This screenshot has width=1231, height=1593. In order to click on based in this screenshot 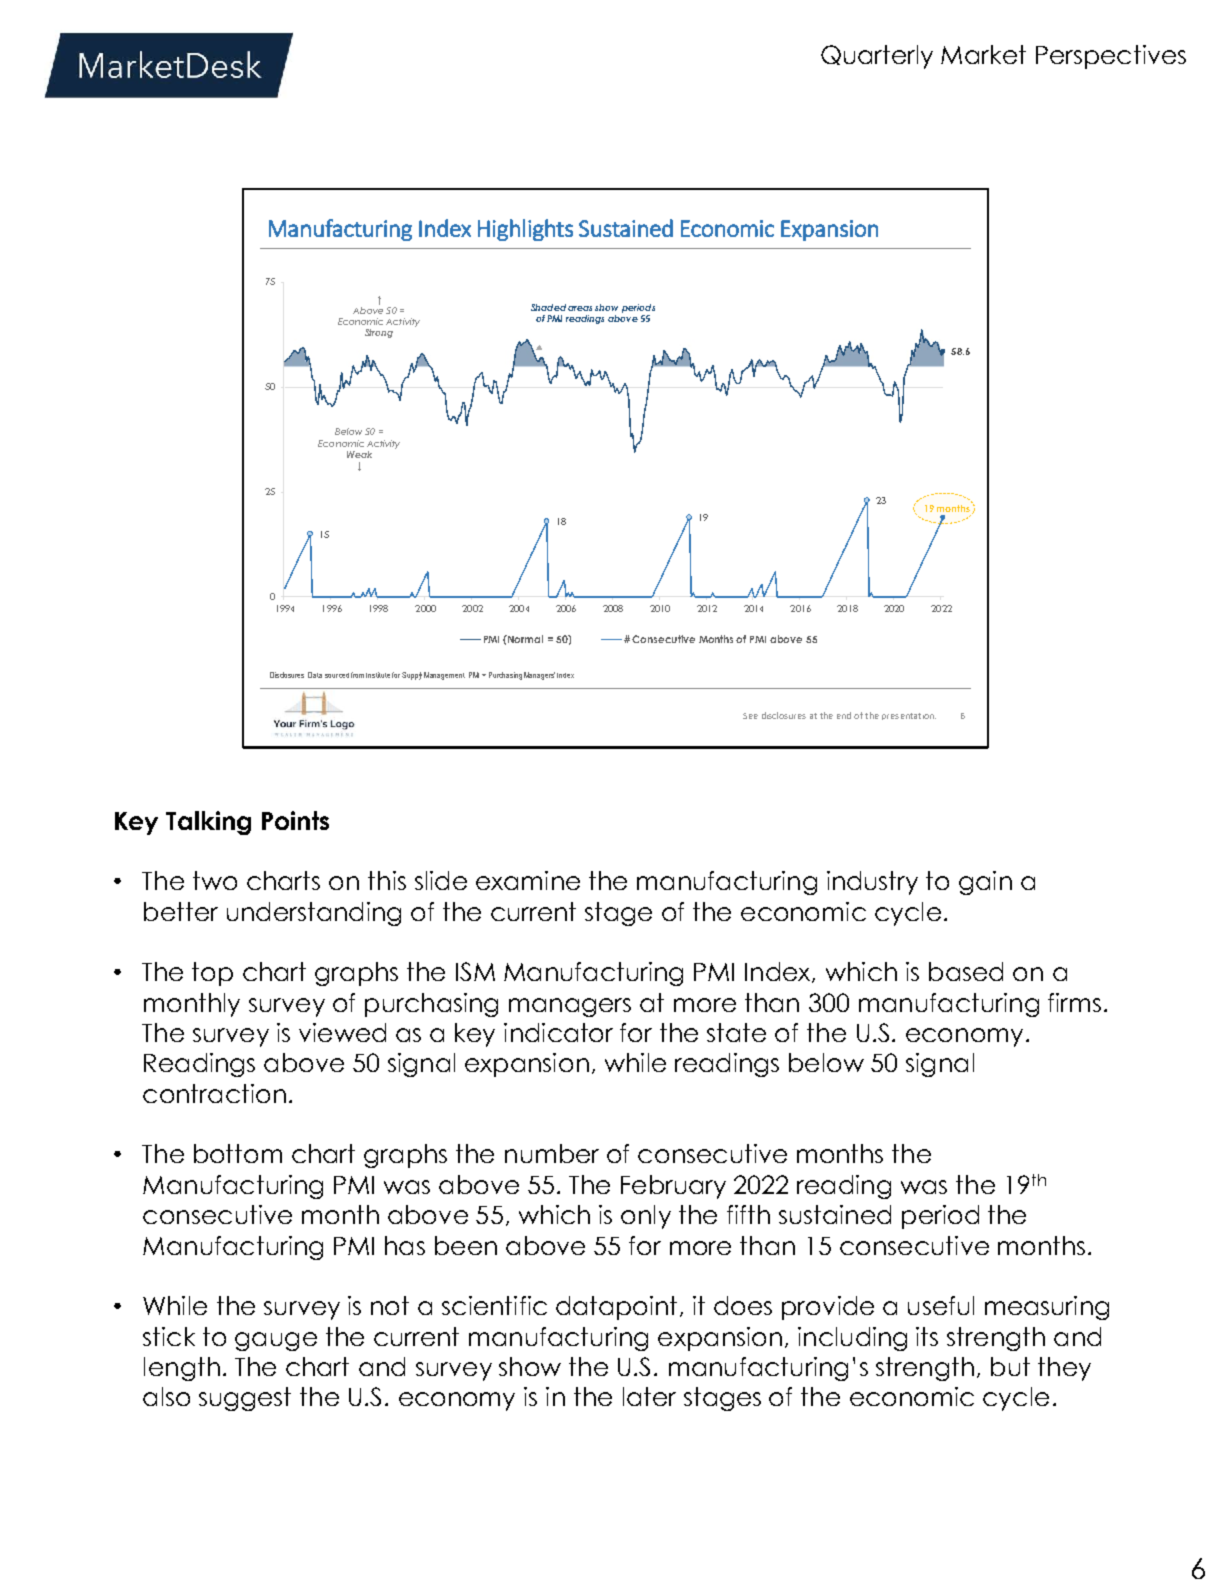, I will do `click(966, 971)`.
